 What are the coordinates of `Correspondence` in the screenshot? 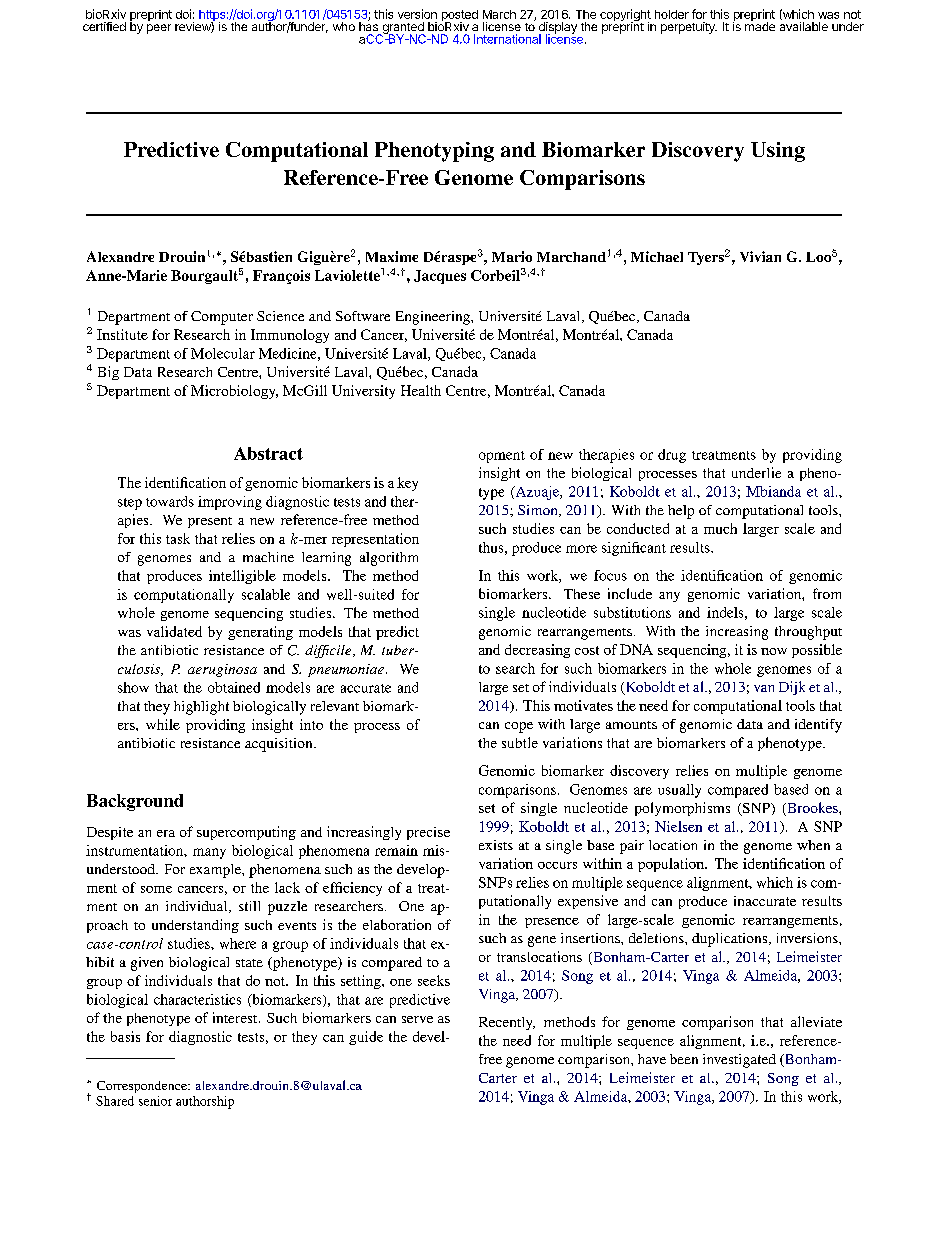 It's located at (143, 1087).
